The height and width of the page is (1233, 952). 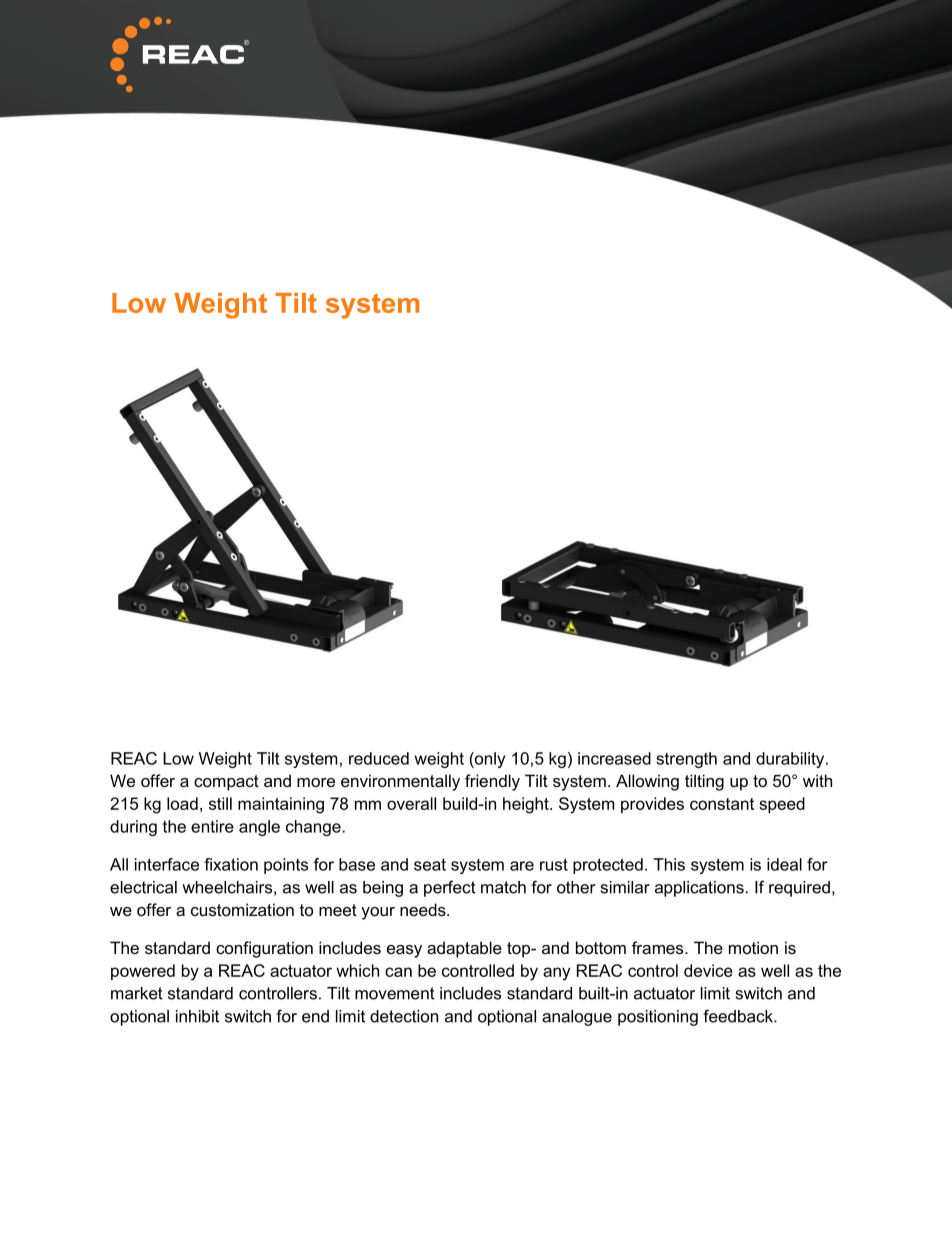 What do you see at coordinates (722, 804) in the page?
I see `constant` at bounding box center [722, 804].
